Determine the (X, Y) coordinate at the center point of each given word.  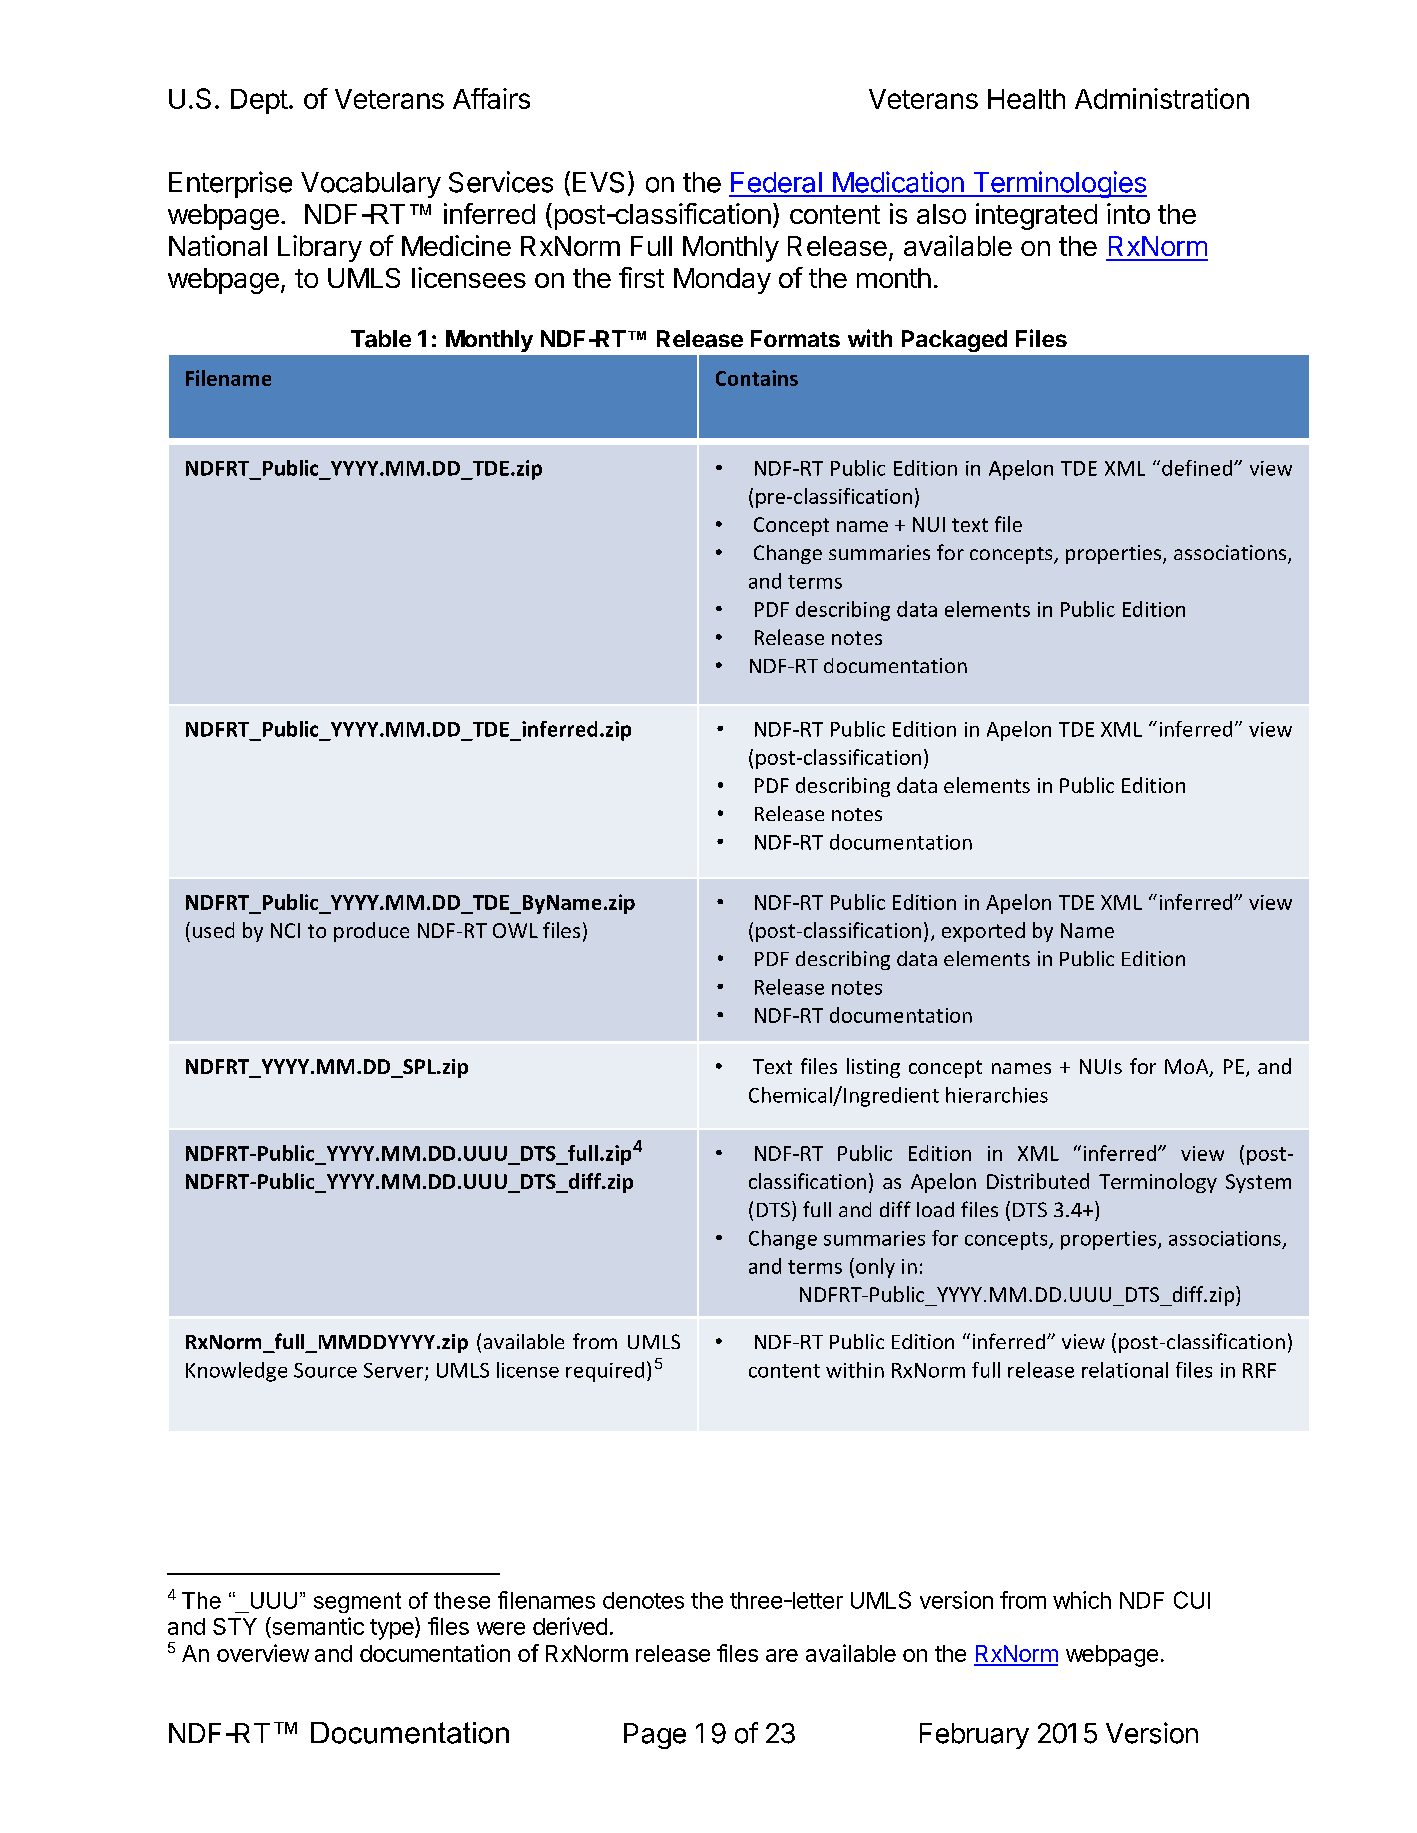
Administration (1162, 98)
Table (381, 339)
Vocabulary (371, 185)
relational (1125, 1370)
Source (325, 1370)
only (875, 1268)
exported (983, 932)
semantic (317, 1627)
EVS (598, 182)
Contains (757, 378)
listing (873, 1068)
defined (1197, 468)
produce (371, 932)
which (1082, 1600)
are (782, 1655)
